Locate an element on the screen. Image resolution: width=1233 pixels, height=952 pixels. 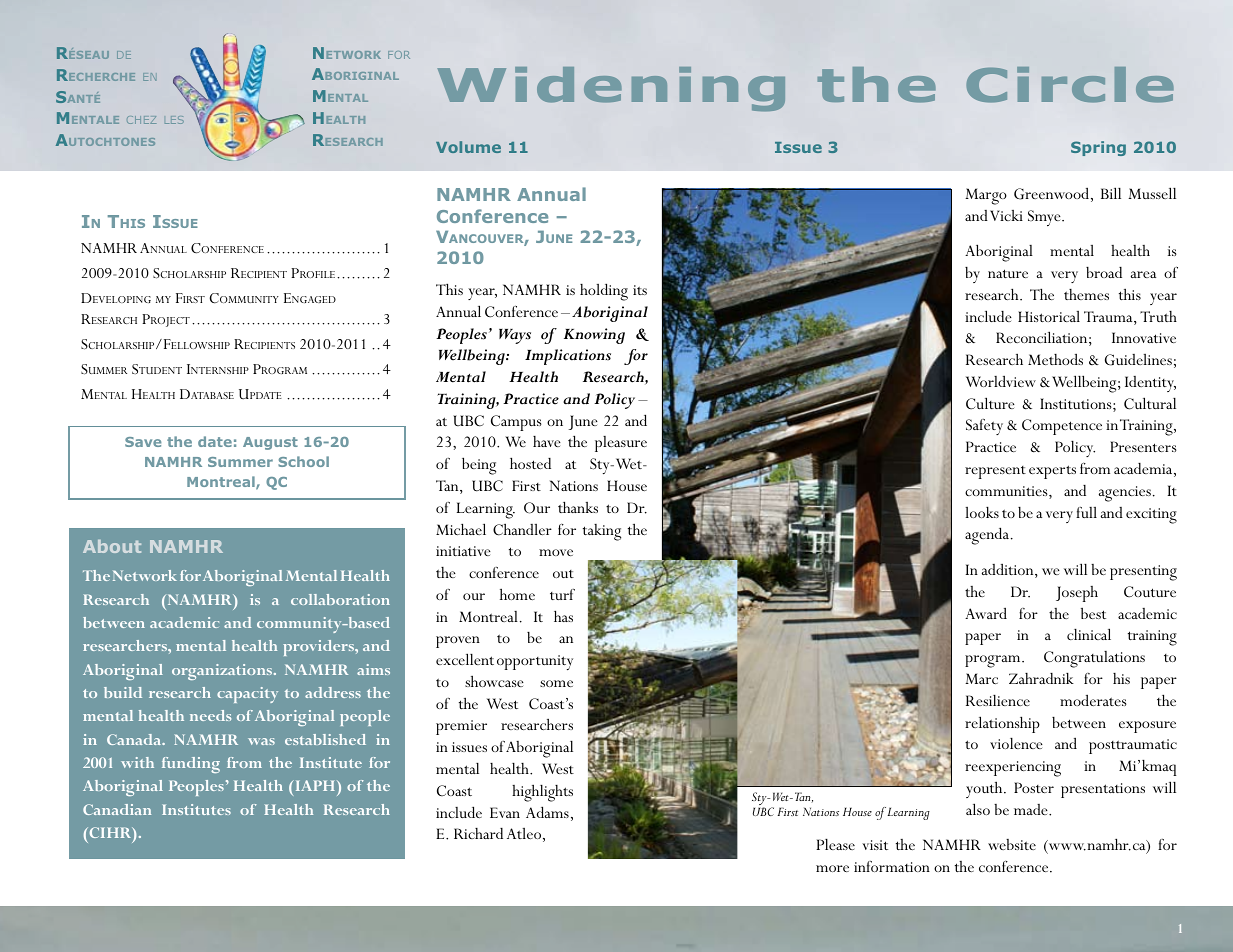
Circle is located at coordinates (1070, 85).
